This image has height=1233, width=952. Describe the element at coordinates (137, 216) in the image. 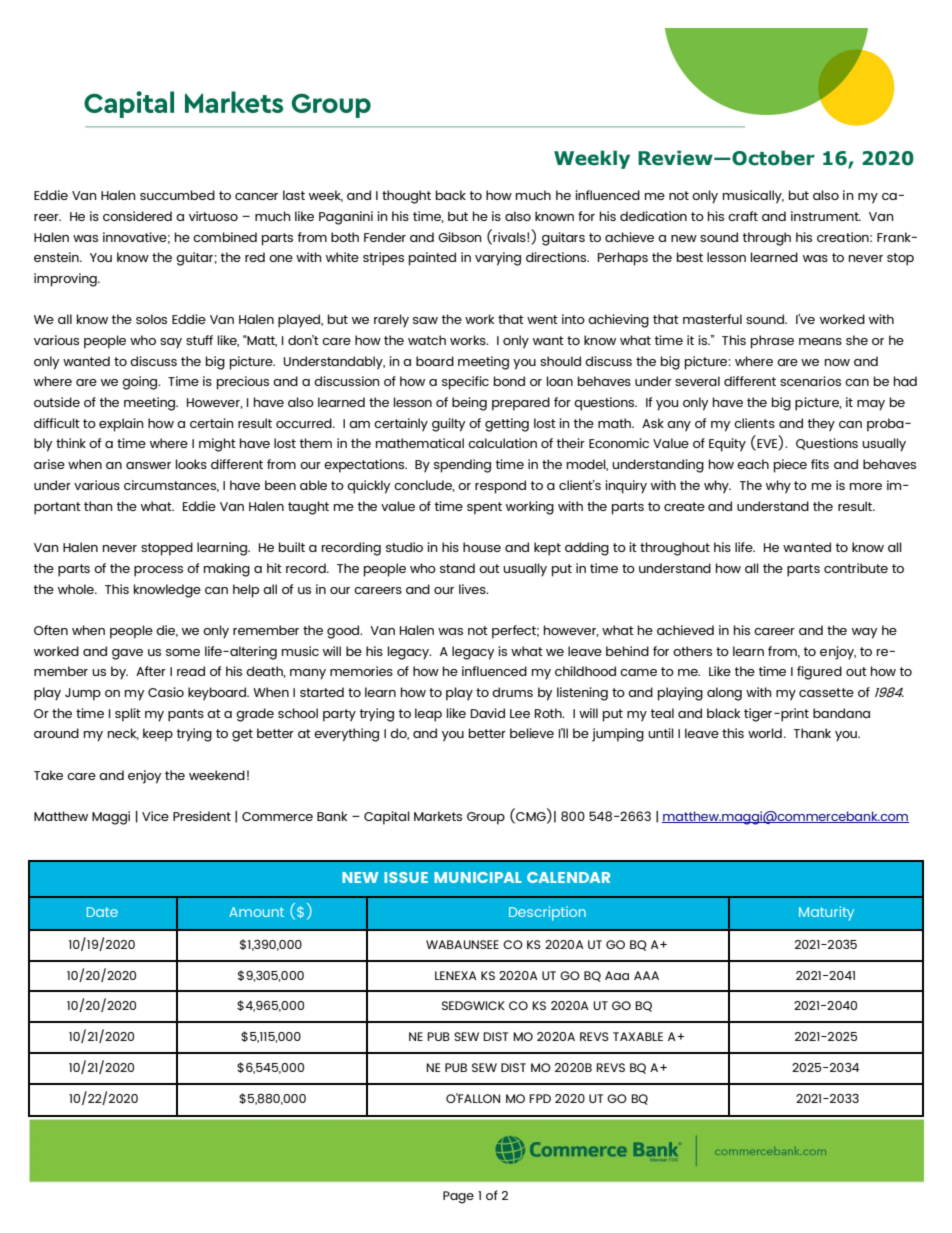

I see `considered` at that location.
